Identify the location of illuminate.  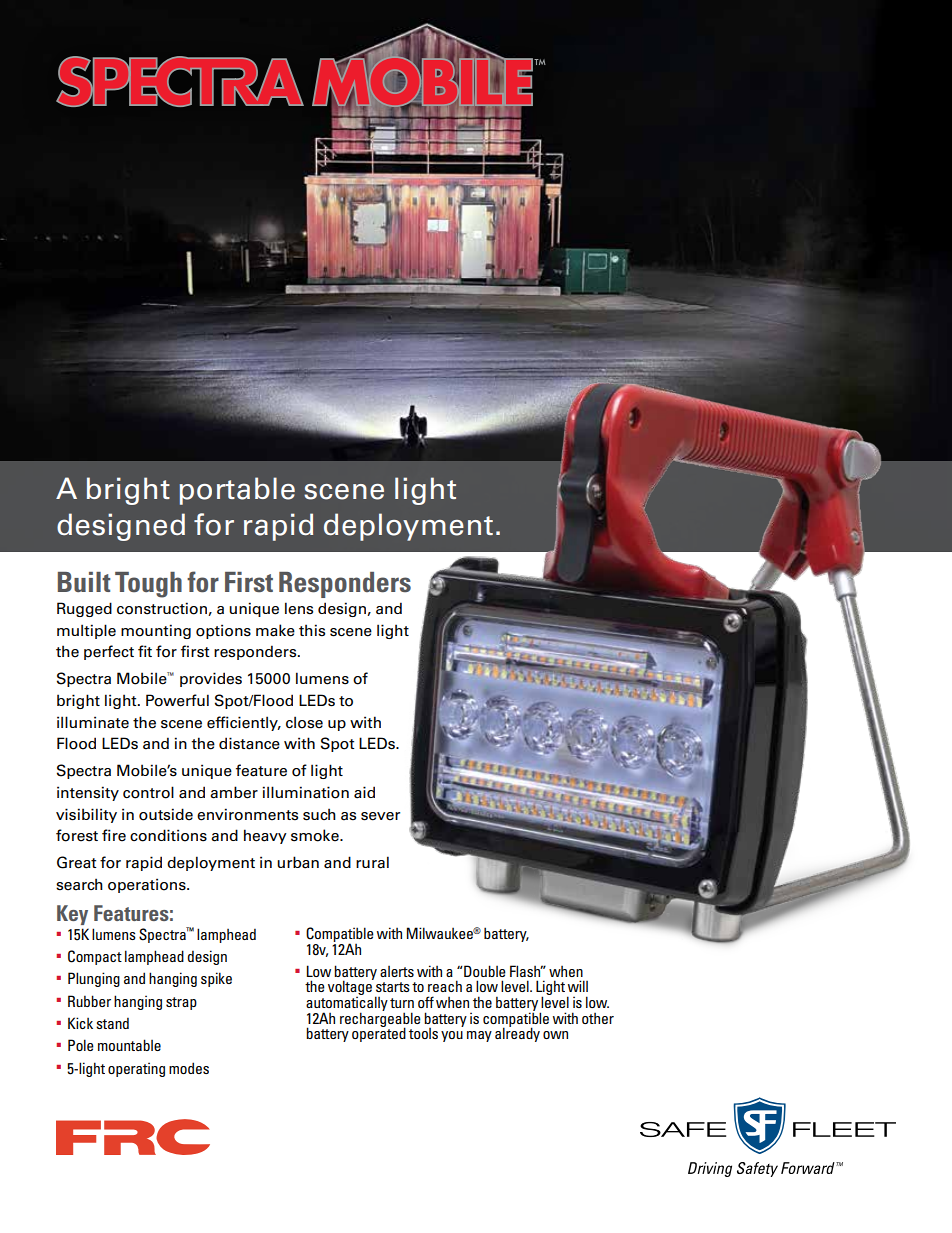
(93, 722).
